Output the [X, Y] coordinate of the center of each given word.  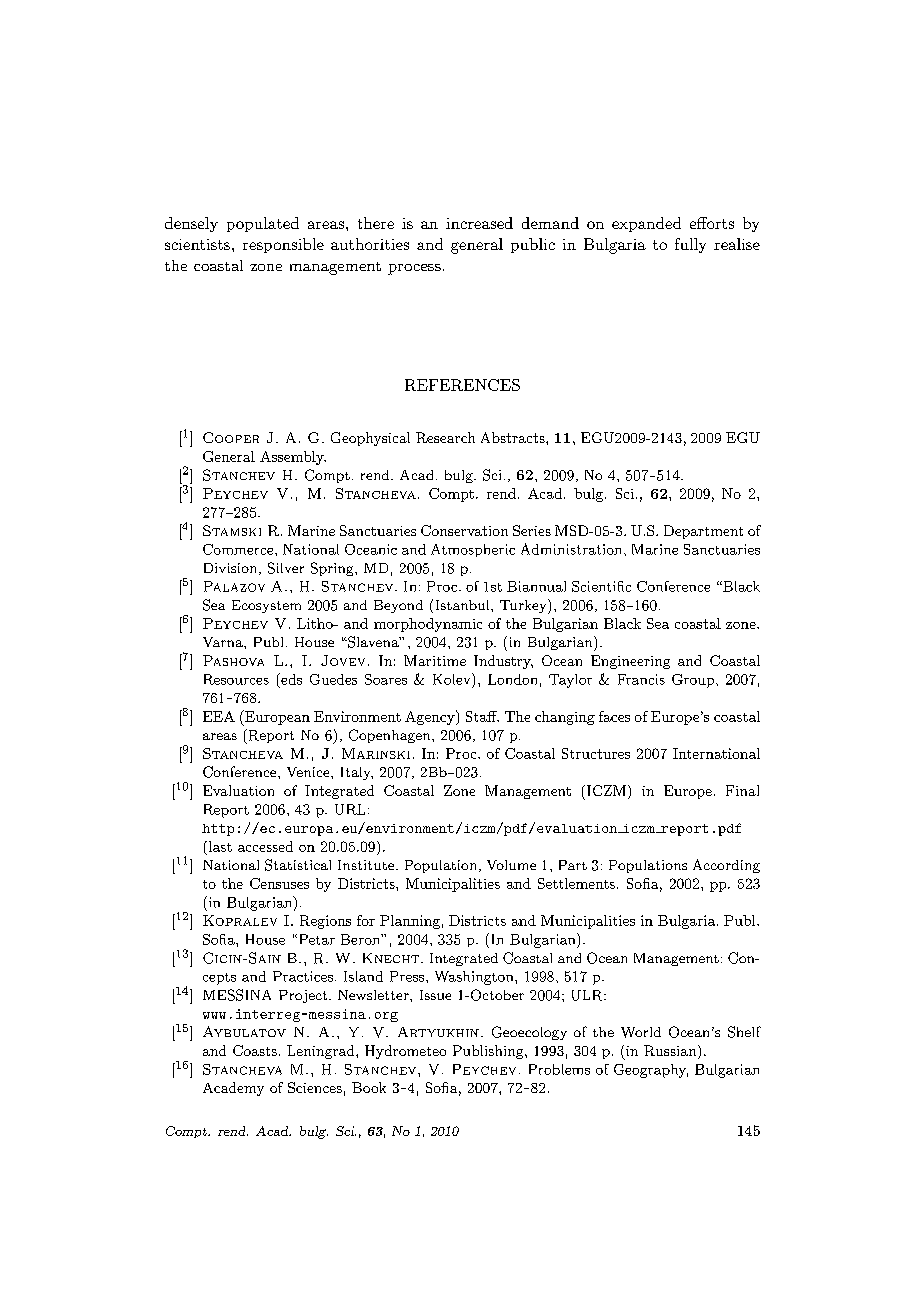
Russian [671, 1052]
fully [690, 245]
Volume [511, 865]
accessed [265, 846]
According [726, 866]
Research [445, 437]
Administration [573, 549]
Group [693, 681]
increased [479, 223]
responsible [283, 245]
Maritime [435, 660]
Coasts [255, 1050]
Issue [435, 995]
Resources [236, 679]
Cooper [231, 437]
